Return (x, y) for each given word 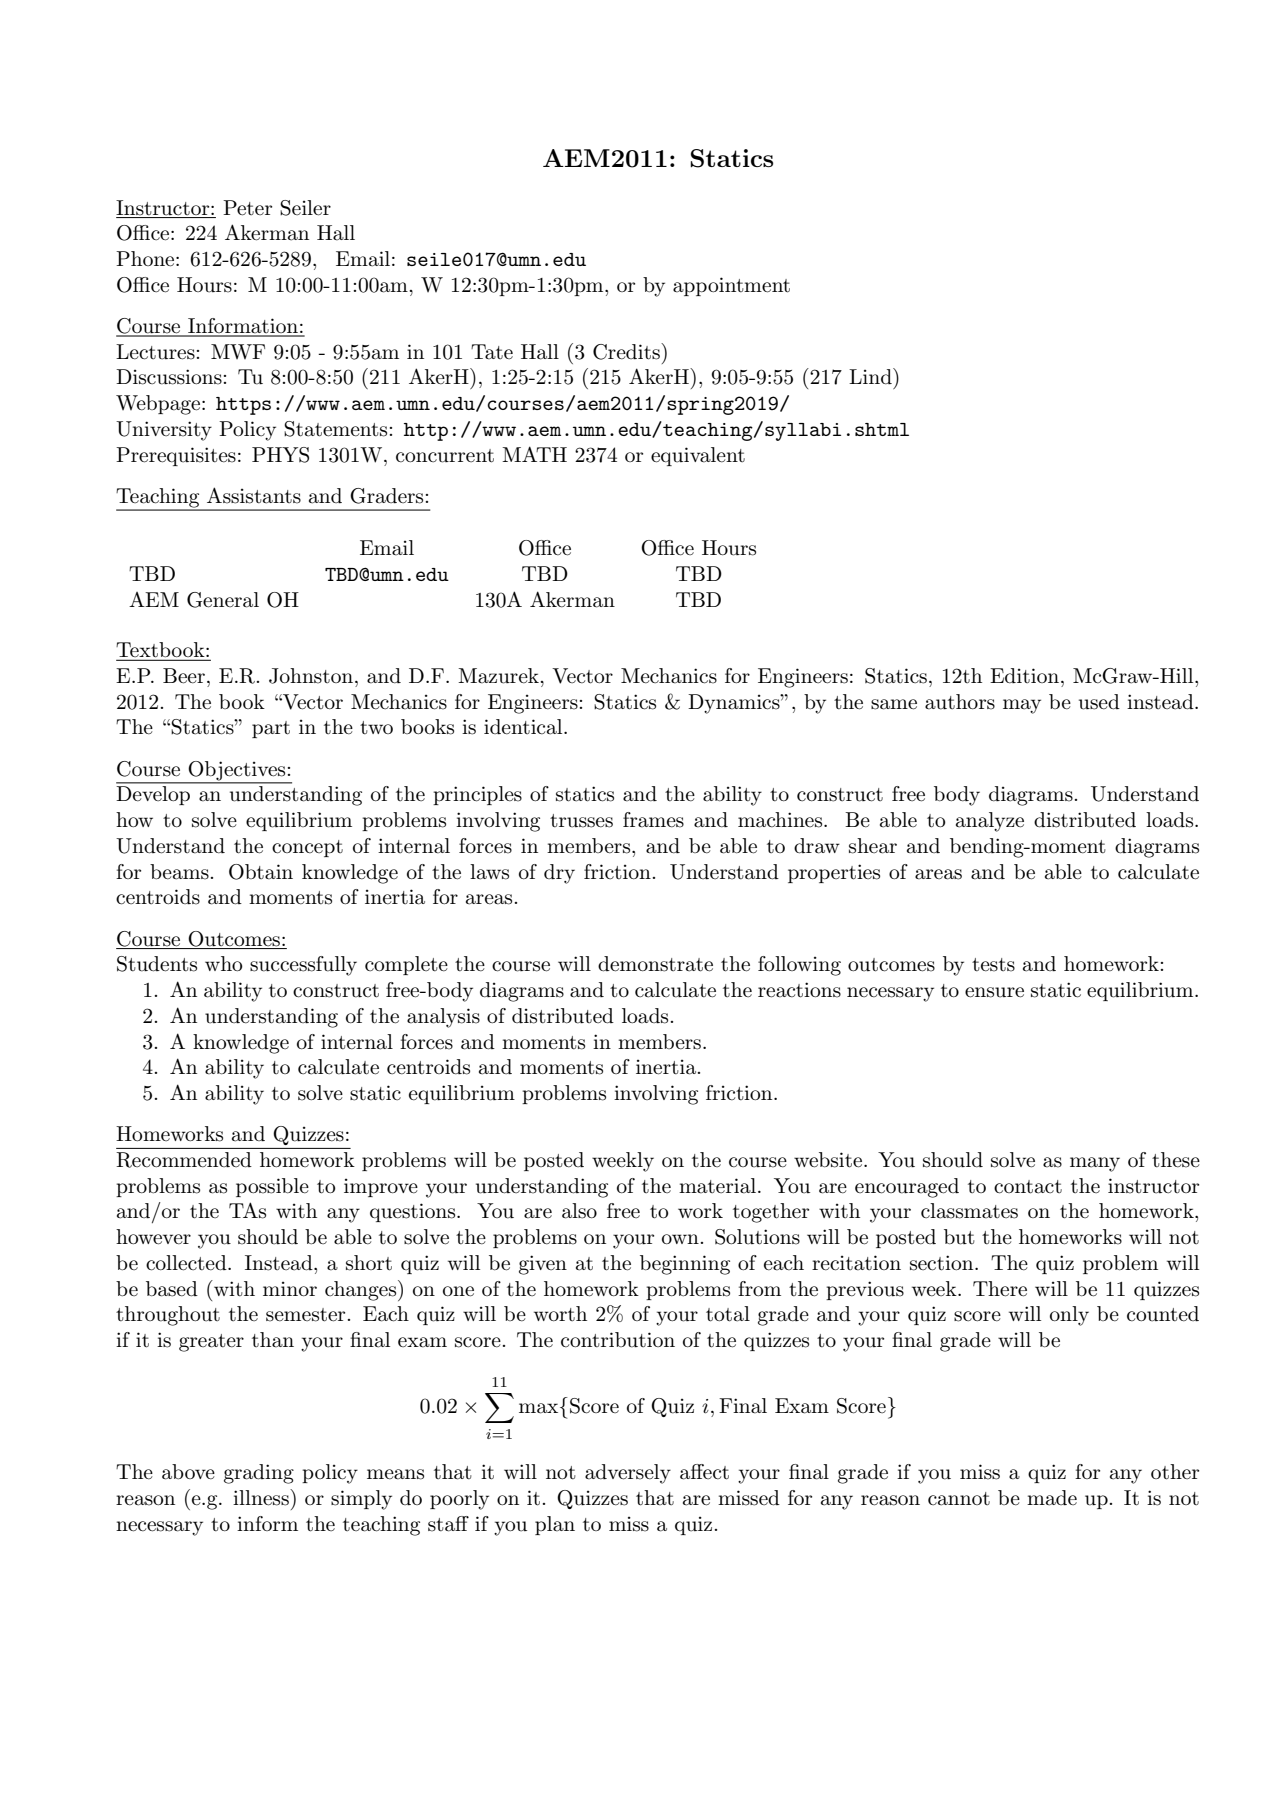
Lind (871, 376)
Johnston (311, 676)
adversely (628, 1474)
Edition (1024, 676)
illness (262, 1497)
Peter (247, 208)
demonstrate (655, 964)
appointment (731, 286)
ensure (994, 992)
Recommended (184, 1160)
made (1052, 1498)
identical (524, 727)
